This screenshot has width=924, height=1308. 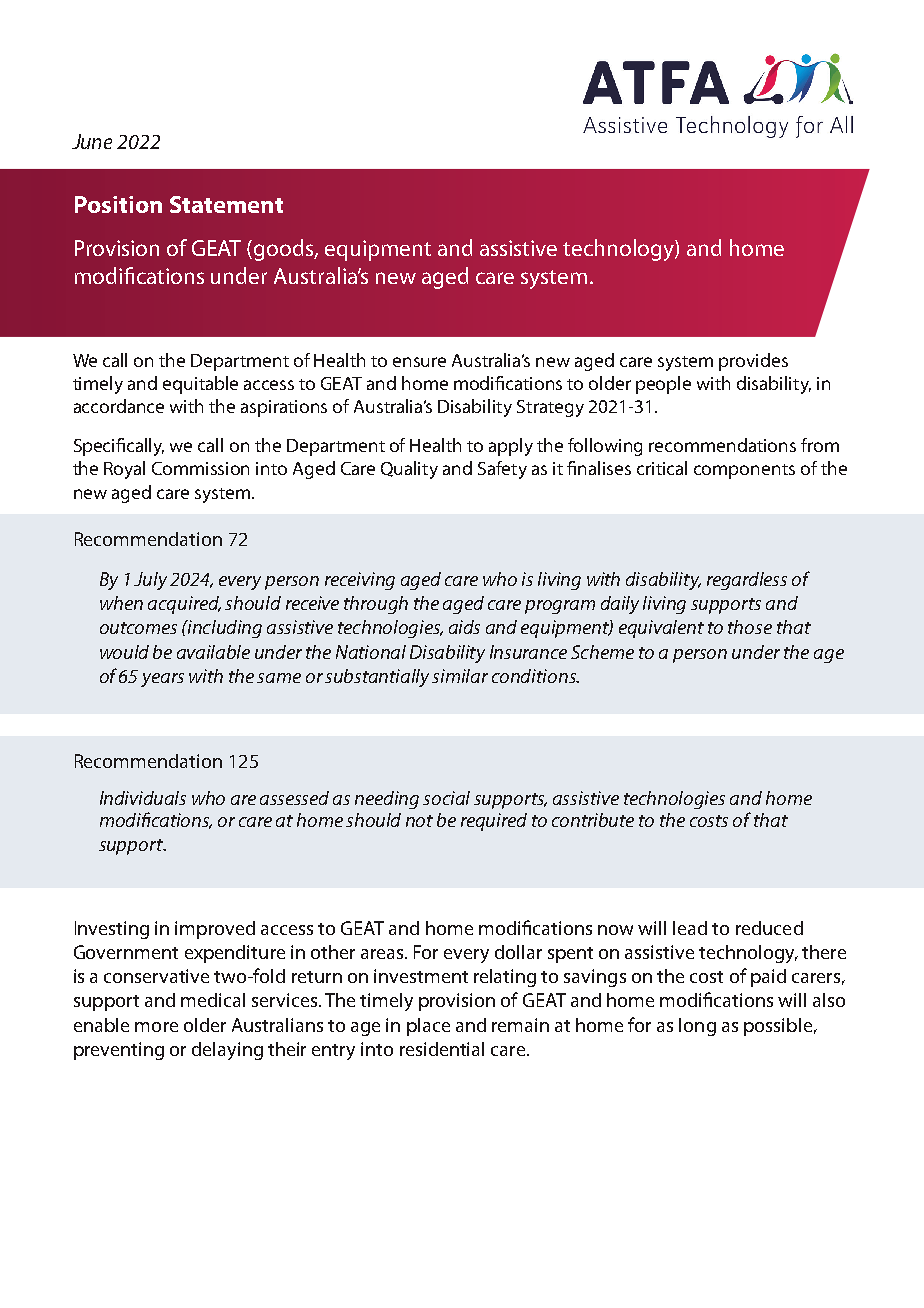 What do you see at coordinates (753, 362) in the screenshot?
I see `provides` at bounding box center [753, 362].
